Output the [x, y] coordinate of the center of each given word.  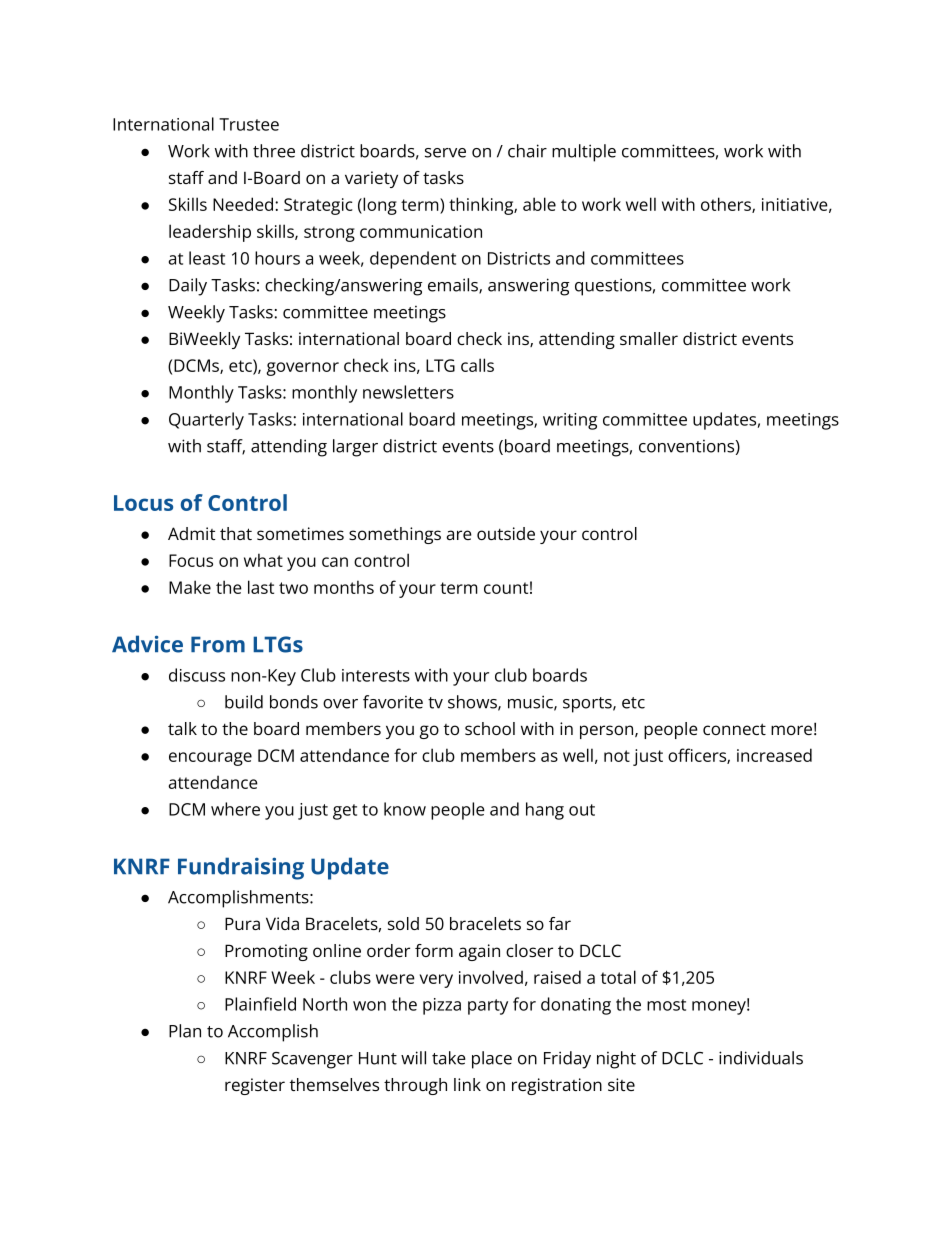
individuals [761, 1058]
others [727, 205]
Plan [185, 1031]
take [449, 1058]
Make [190, 587]
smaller [649, 338]
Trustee [249, 124]
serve [445, 153]
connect [734, 729]
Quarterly [206, 421]
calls [477, 365]
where [235, 809]
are [459, 535]
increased [774, 755]
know [405, 809]
